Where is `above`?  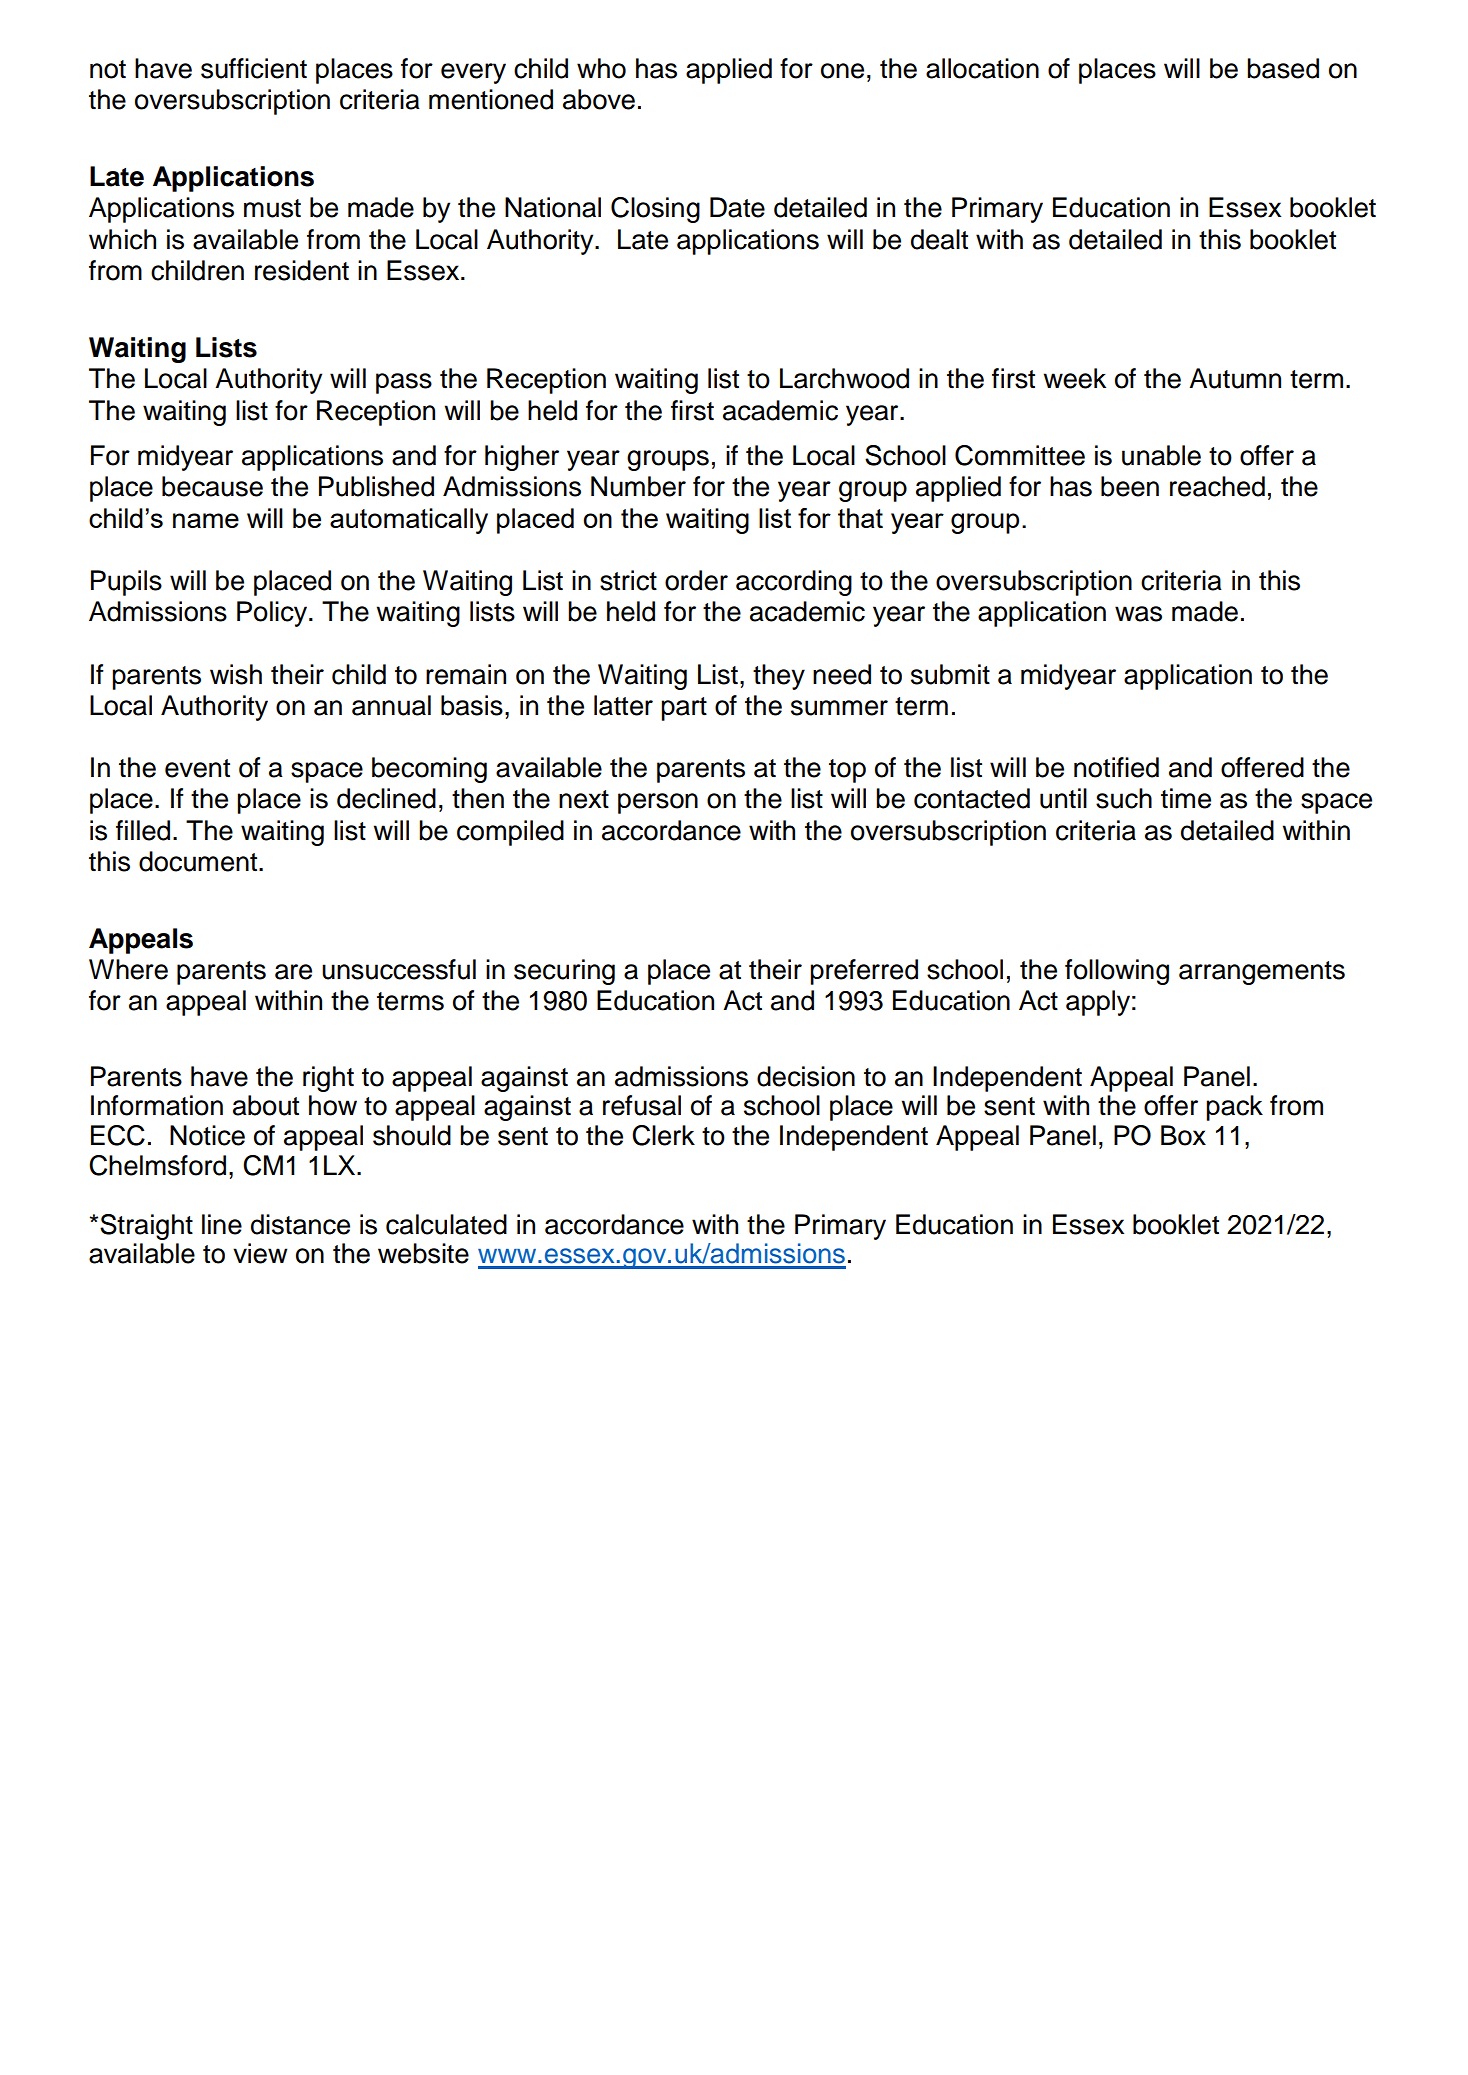 above is located at coordinates (599, 99).
